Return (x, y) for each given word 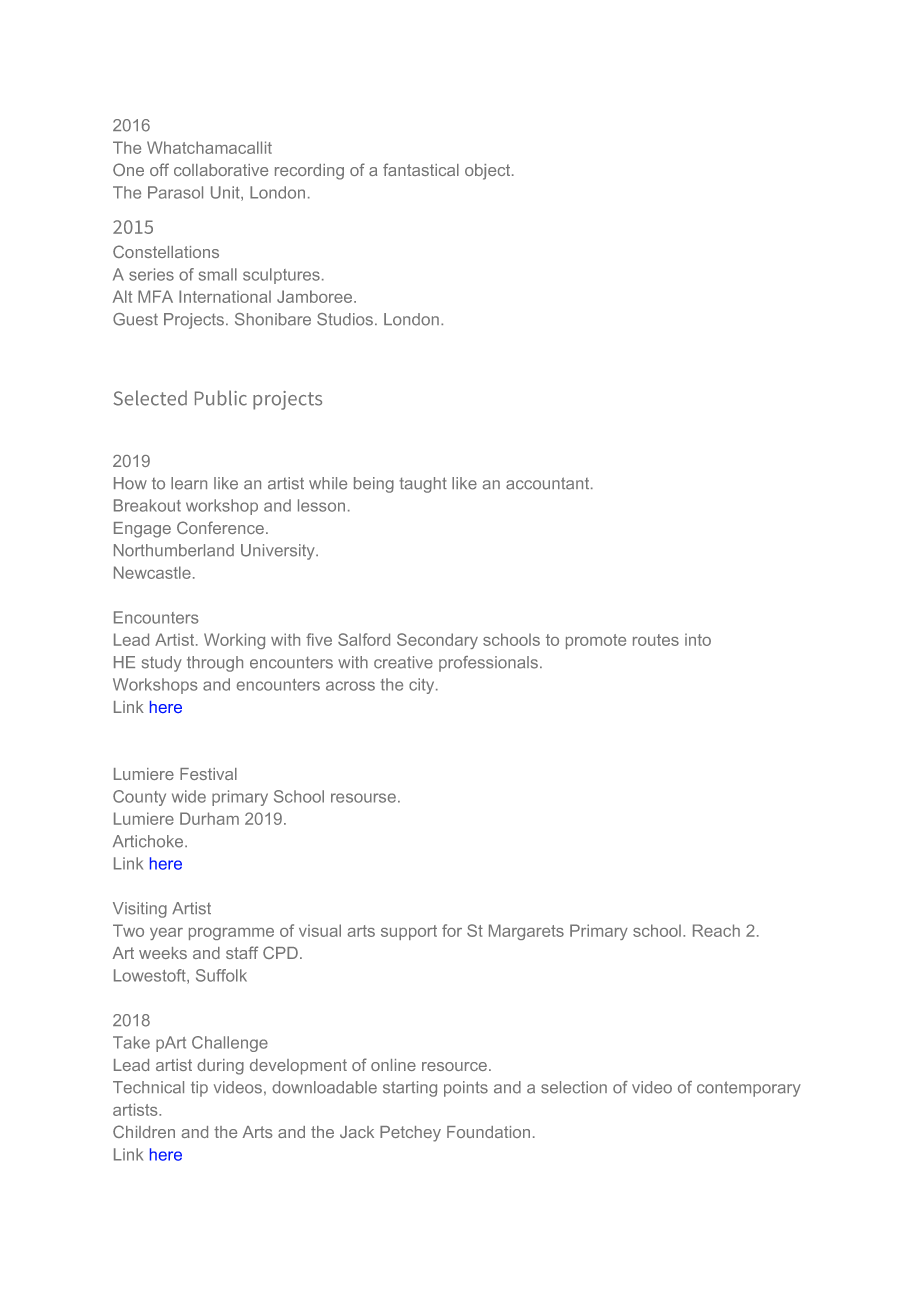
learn (189, 483)
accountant (549, 483)
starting (410, 1089)
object (489, 172)
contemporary (749, 1089)
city (423, 686)
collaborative (221, 170)
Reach (716, 930)
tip (199, 1089)
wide (189, 796)
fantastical (421, 169)
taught (423, 485)
